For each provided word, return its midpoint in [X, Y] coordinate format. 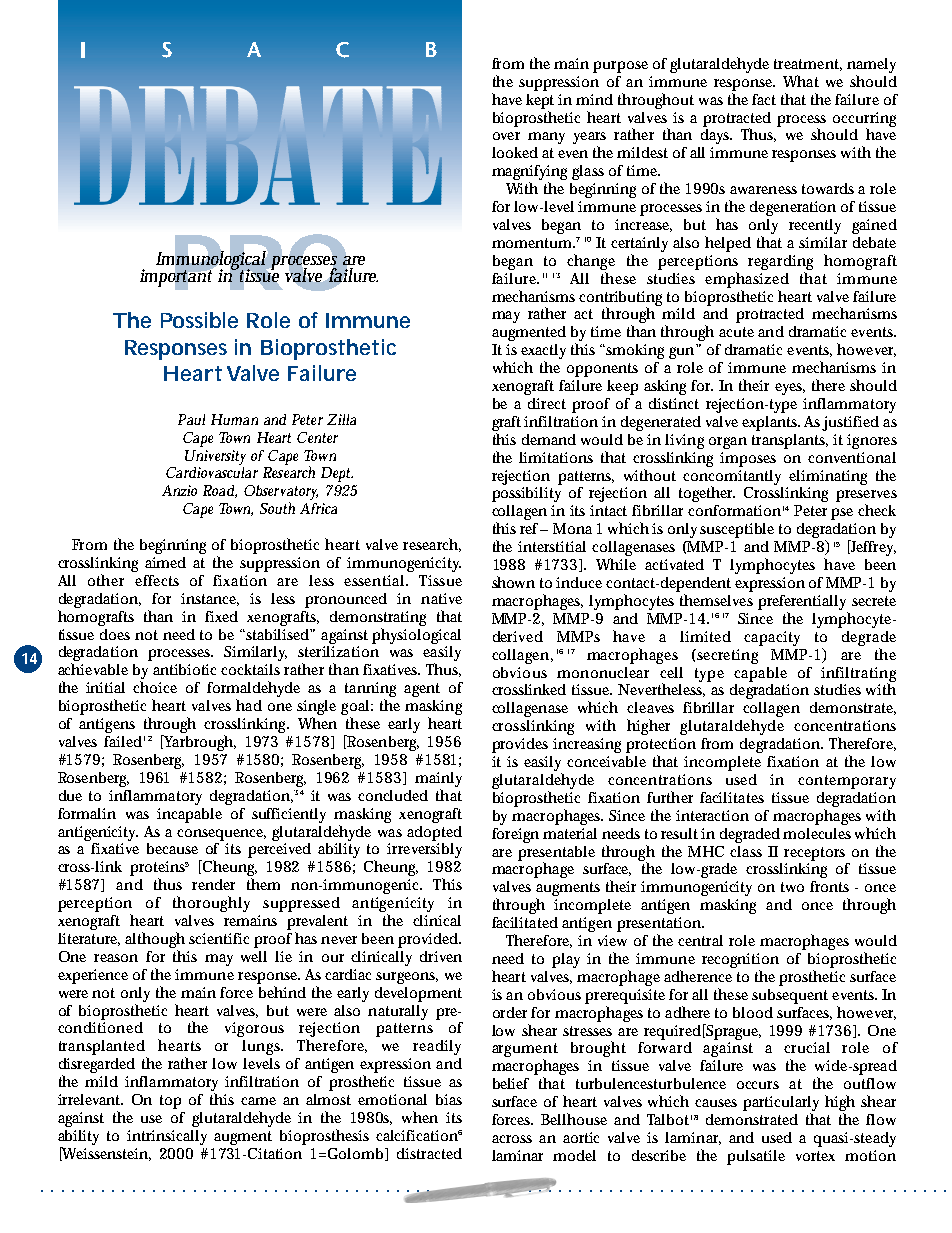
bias [449, 1099]
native [441, 598]
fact [764, 99]
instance [210, 599]
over [506, 136]
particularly [781, 1105]
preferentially [802, 602]
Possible [199, 320]
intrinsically [167, 1137]
